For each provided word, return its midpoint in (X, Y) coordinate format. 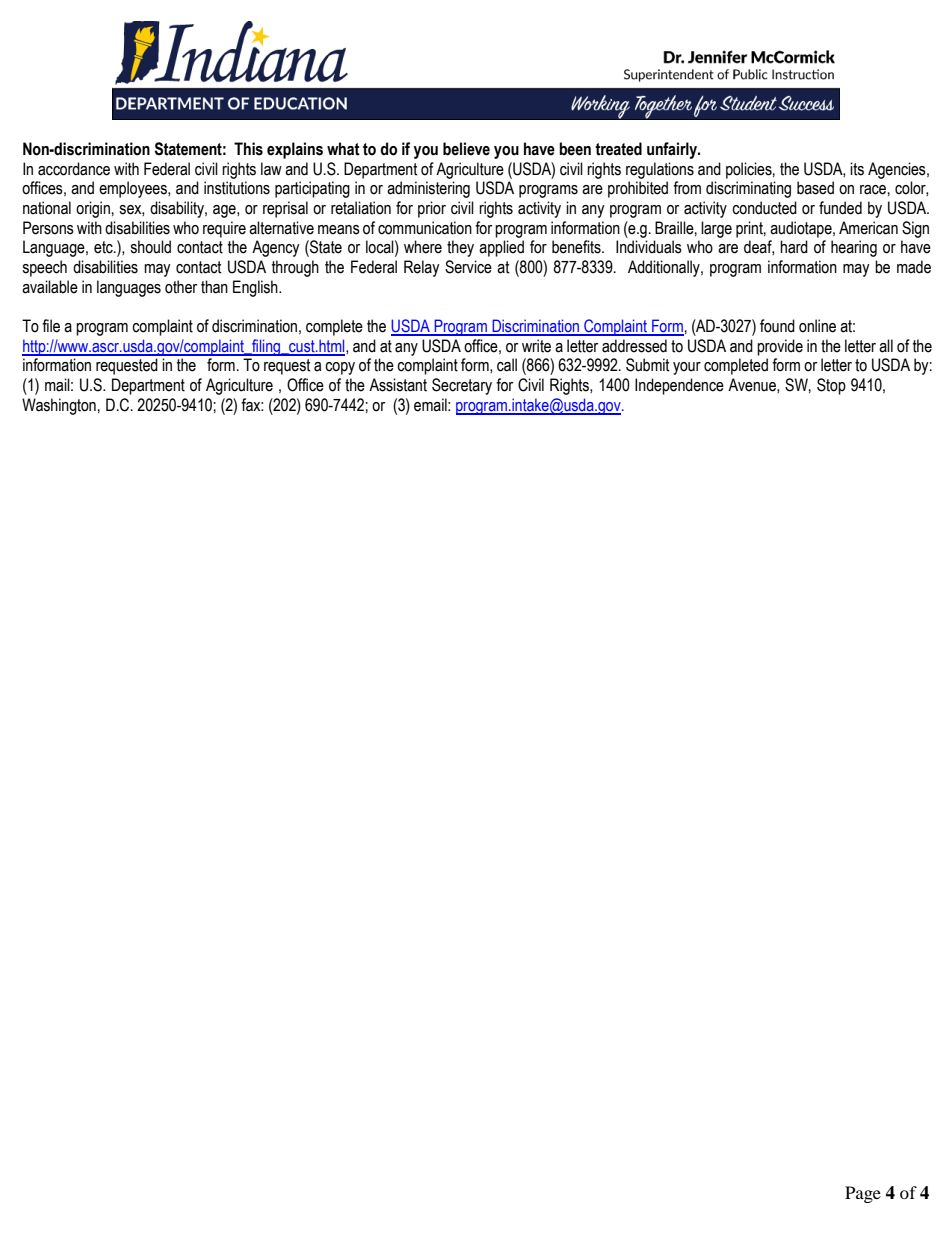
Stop (831, 386)
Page (863, 1194)
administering (428, 189)
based (815, 188)
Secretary (462, 386)
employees (134, 189)
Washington (59, 406)
